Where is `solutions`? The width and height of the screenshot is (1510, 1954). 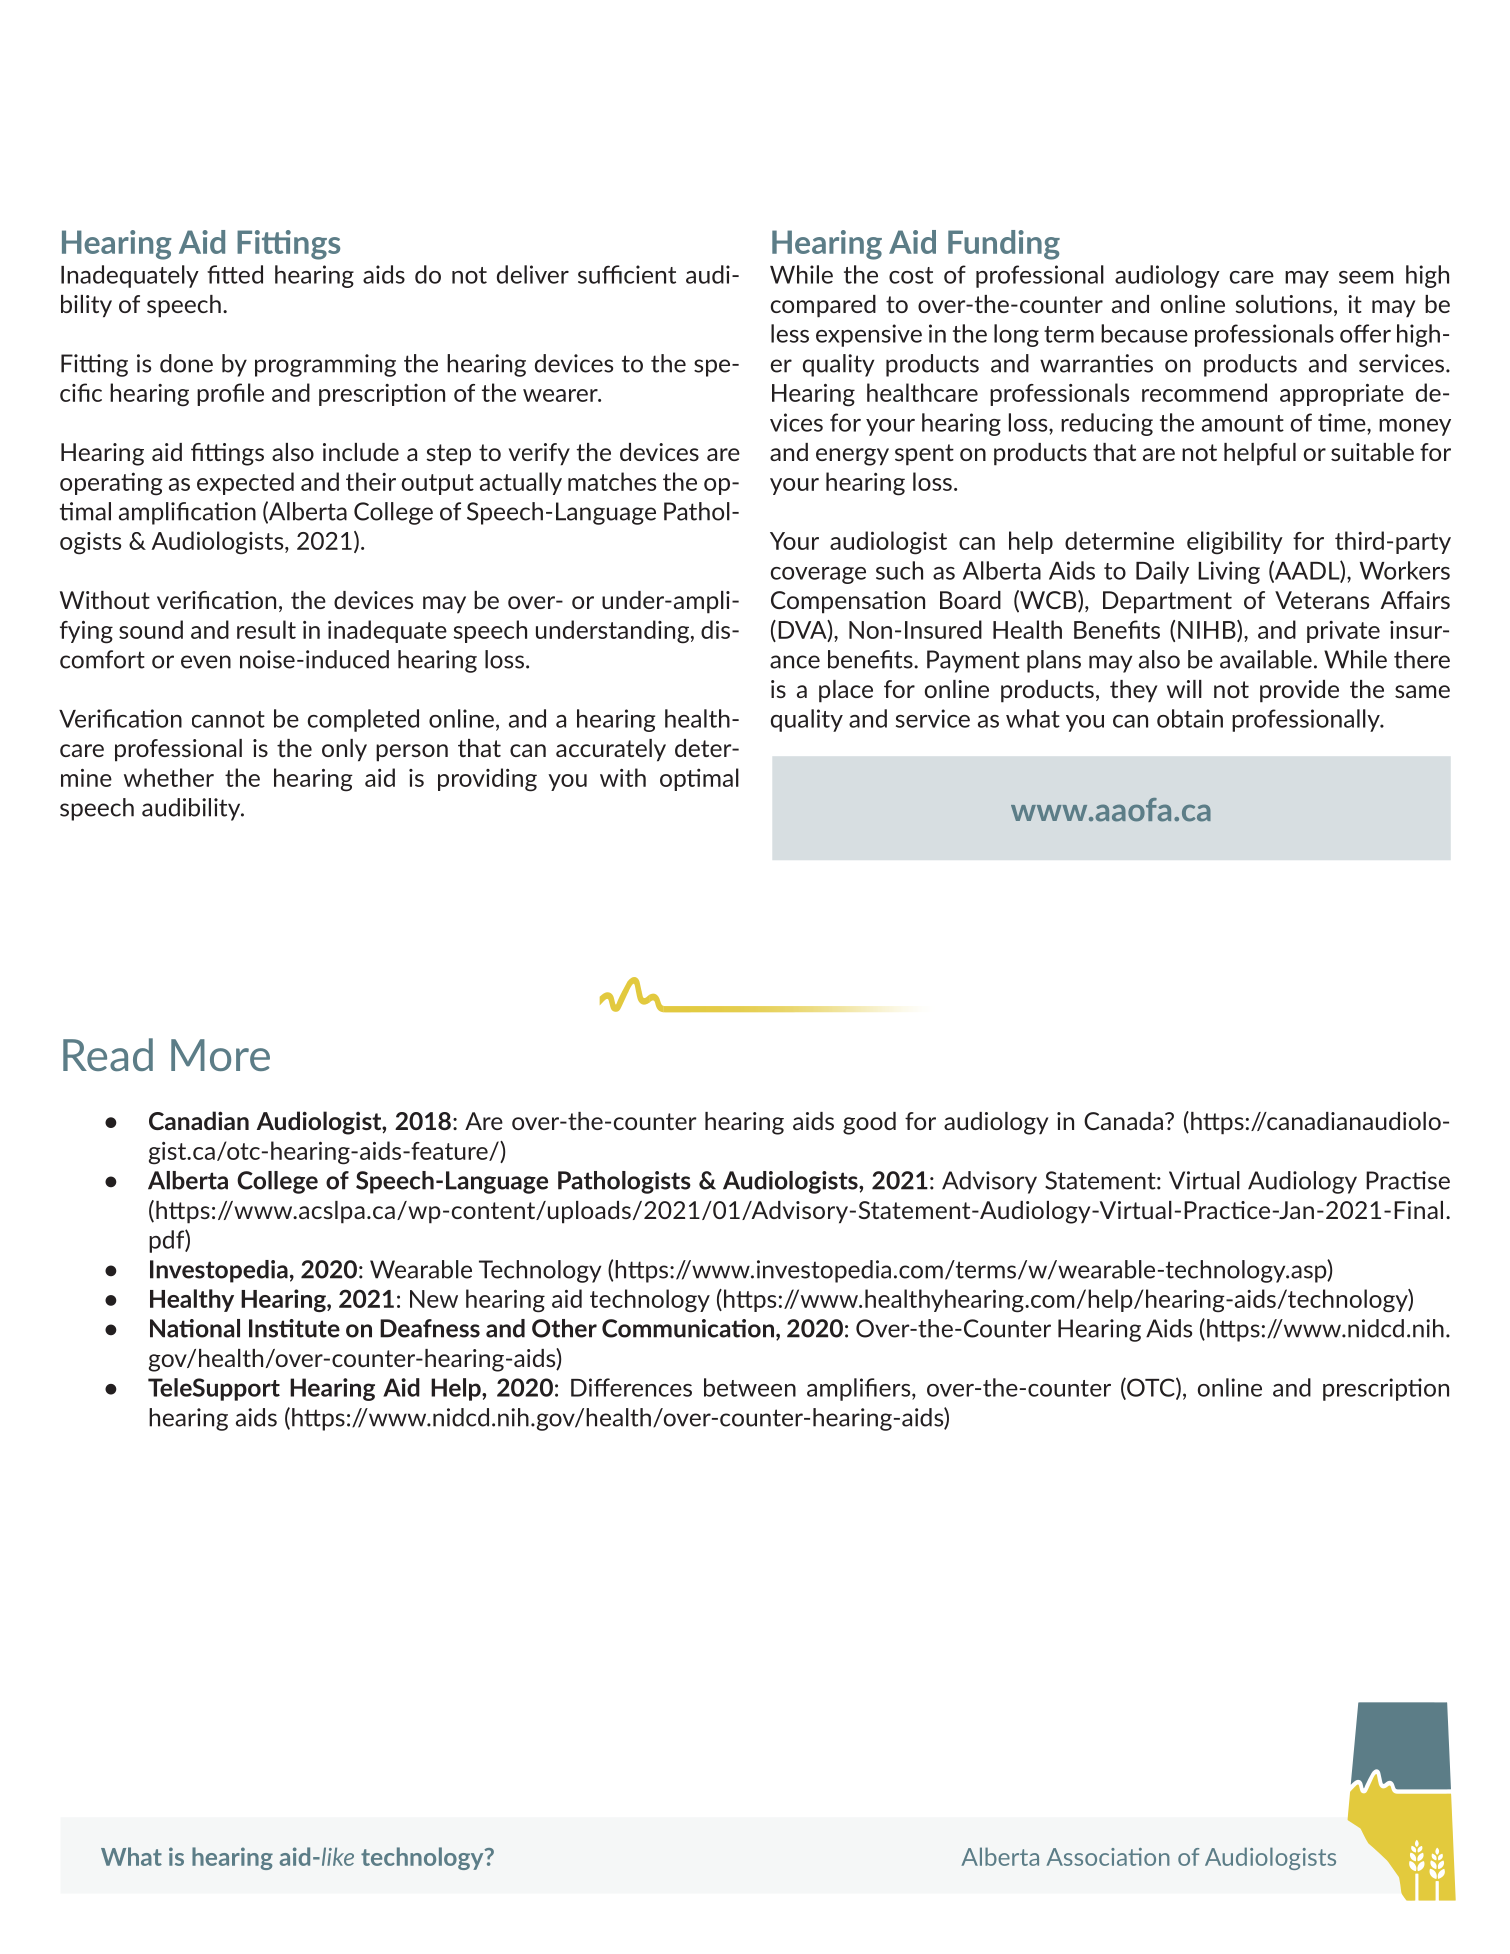
solutions is located at coordinates (1284, 304).
